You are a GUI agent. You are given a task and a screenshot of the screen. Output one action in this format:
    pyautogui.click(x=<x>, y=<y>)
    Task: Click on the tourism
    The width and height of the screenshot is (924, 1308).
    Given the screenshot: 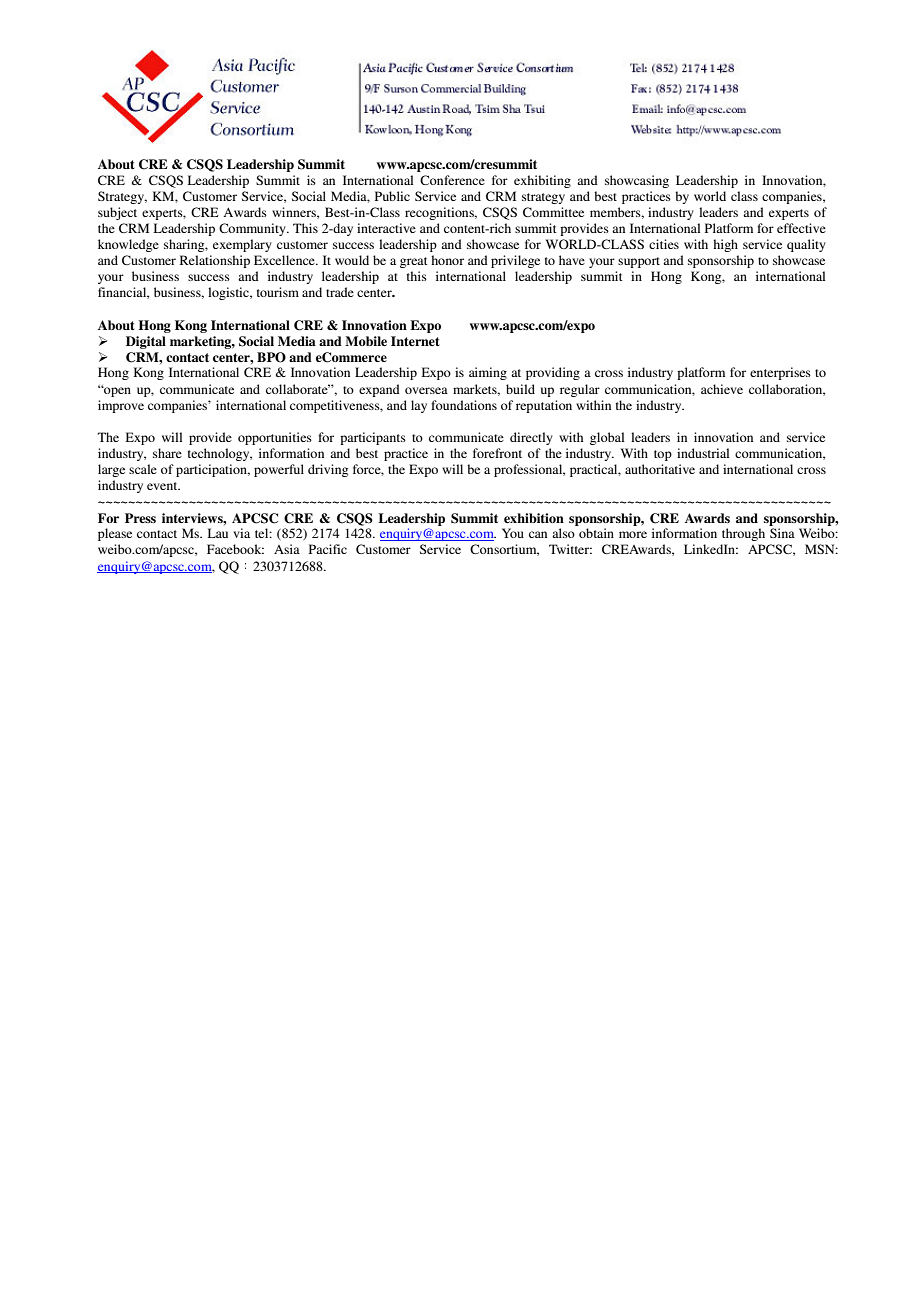 What is the action you would take?
    pyautogui.click(x=278, y=292)
